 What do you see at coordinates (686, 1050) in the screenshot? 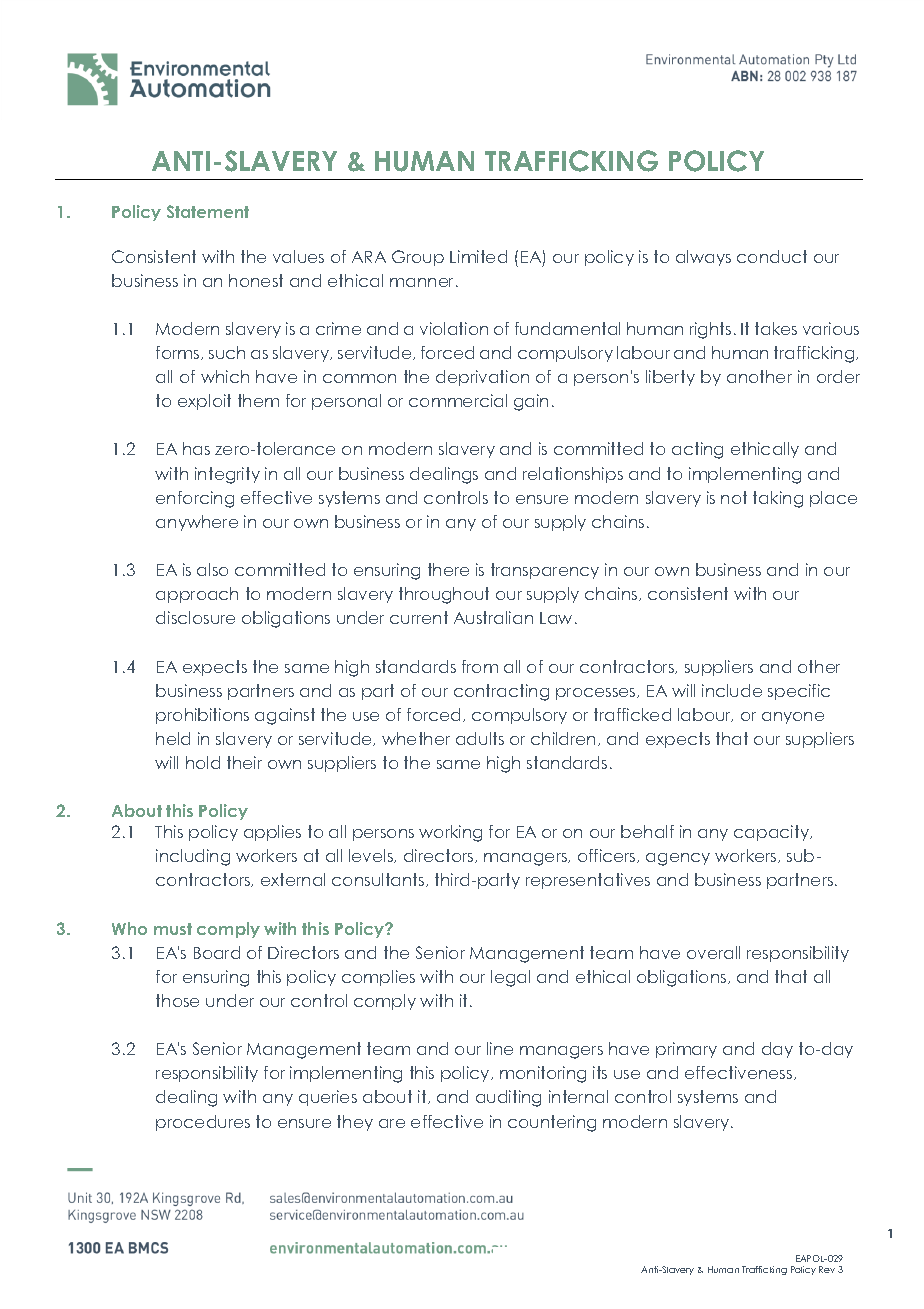
I see `primary` at bounding box center [686, 1050].
